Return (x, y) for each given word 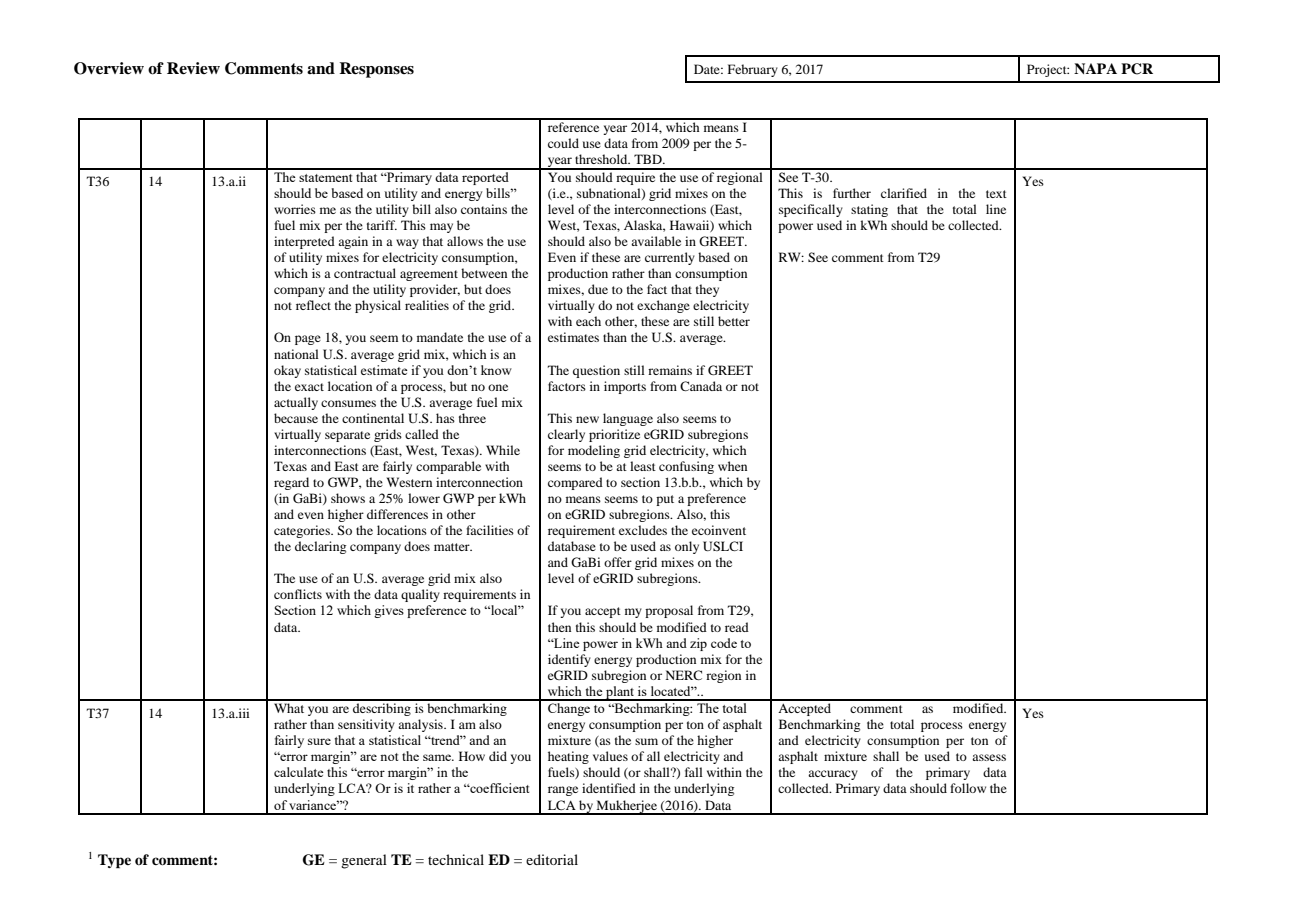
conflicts (298, 594)
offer (618, 562)
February (753, 70)
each (588, 321)
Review (193, 68)
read (737, 627)
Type (114, 861)
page (308, 340)
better (734, 321)
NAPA (1095, 68)
